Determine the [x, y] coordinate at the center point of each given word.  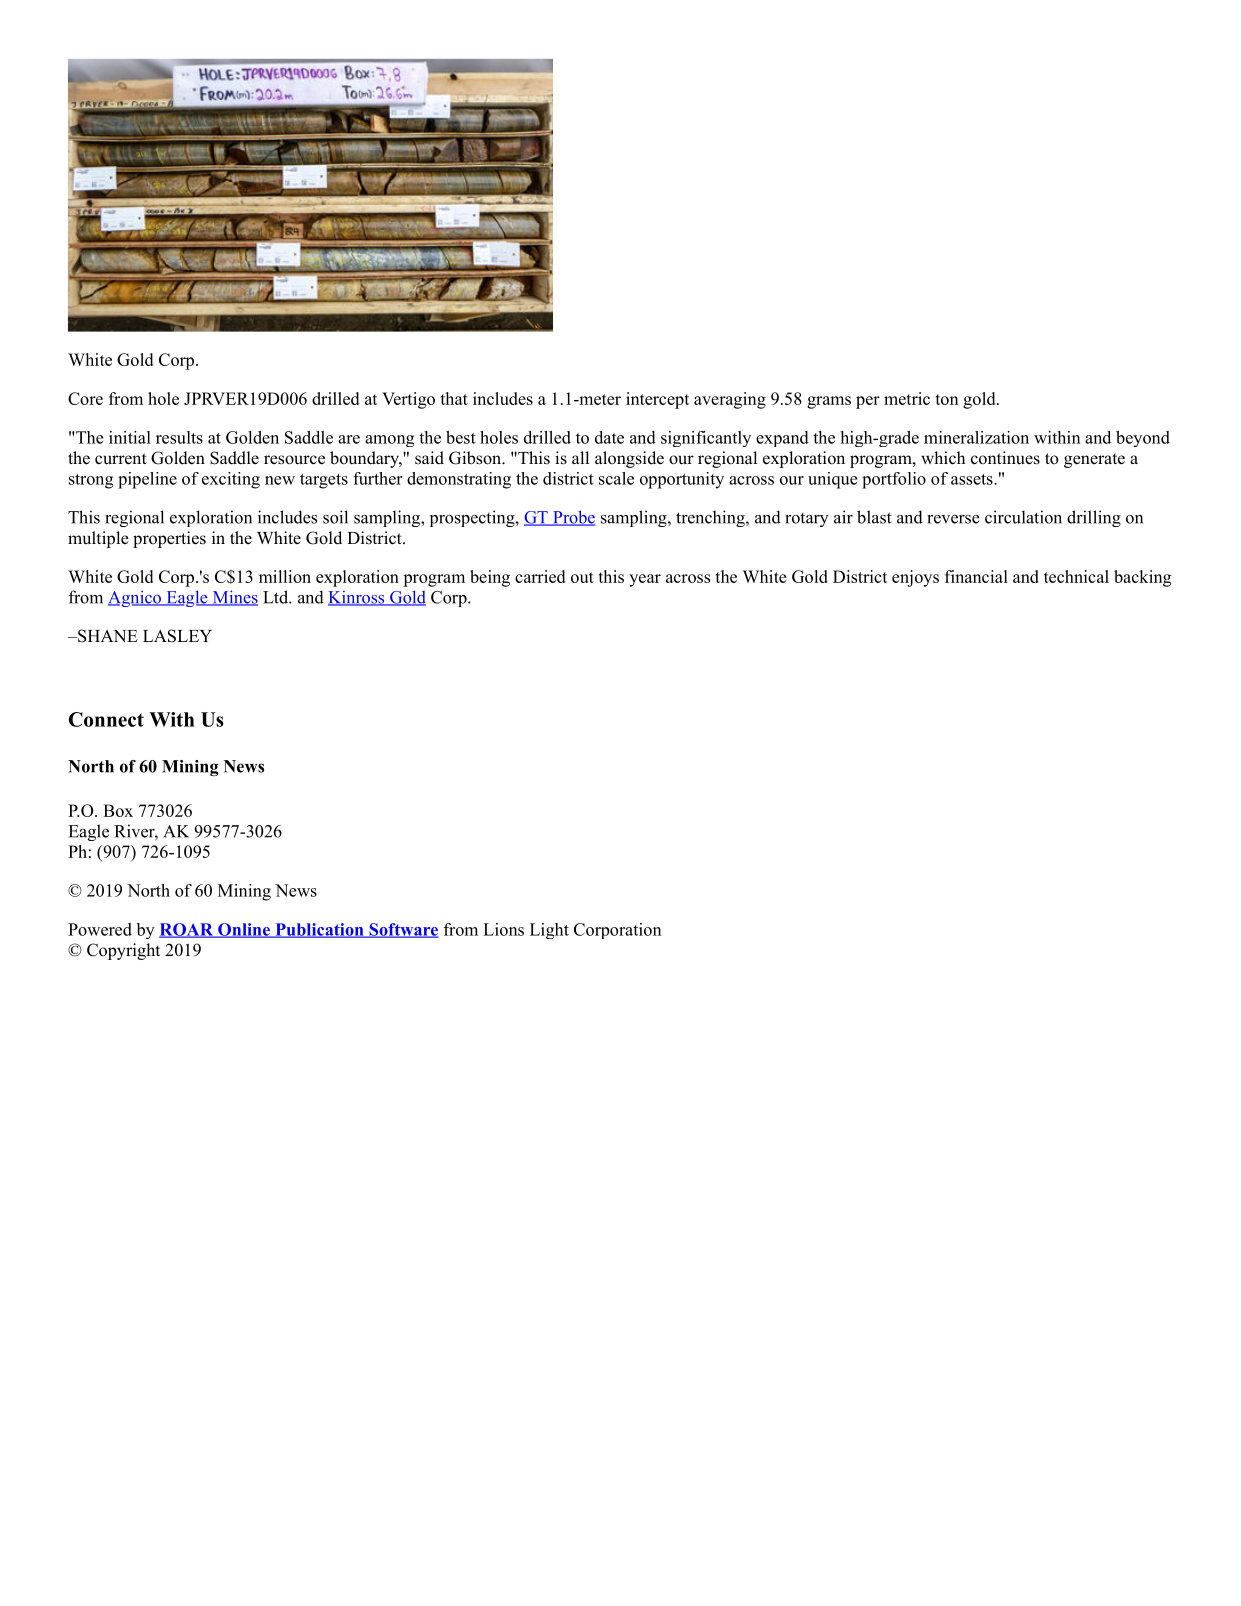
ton [947, 399]
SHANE [107, 636]
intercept [657, 400]
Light [549, 931]
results [179, 437]
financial [976, 576]
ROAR [187, 930]
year [645, 580]
